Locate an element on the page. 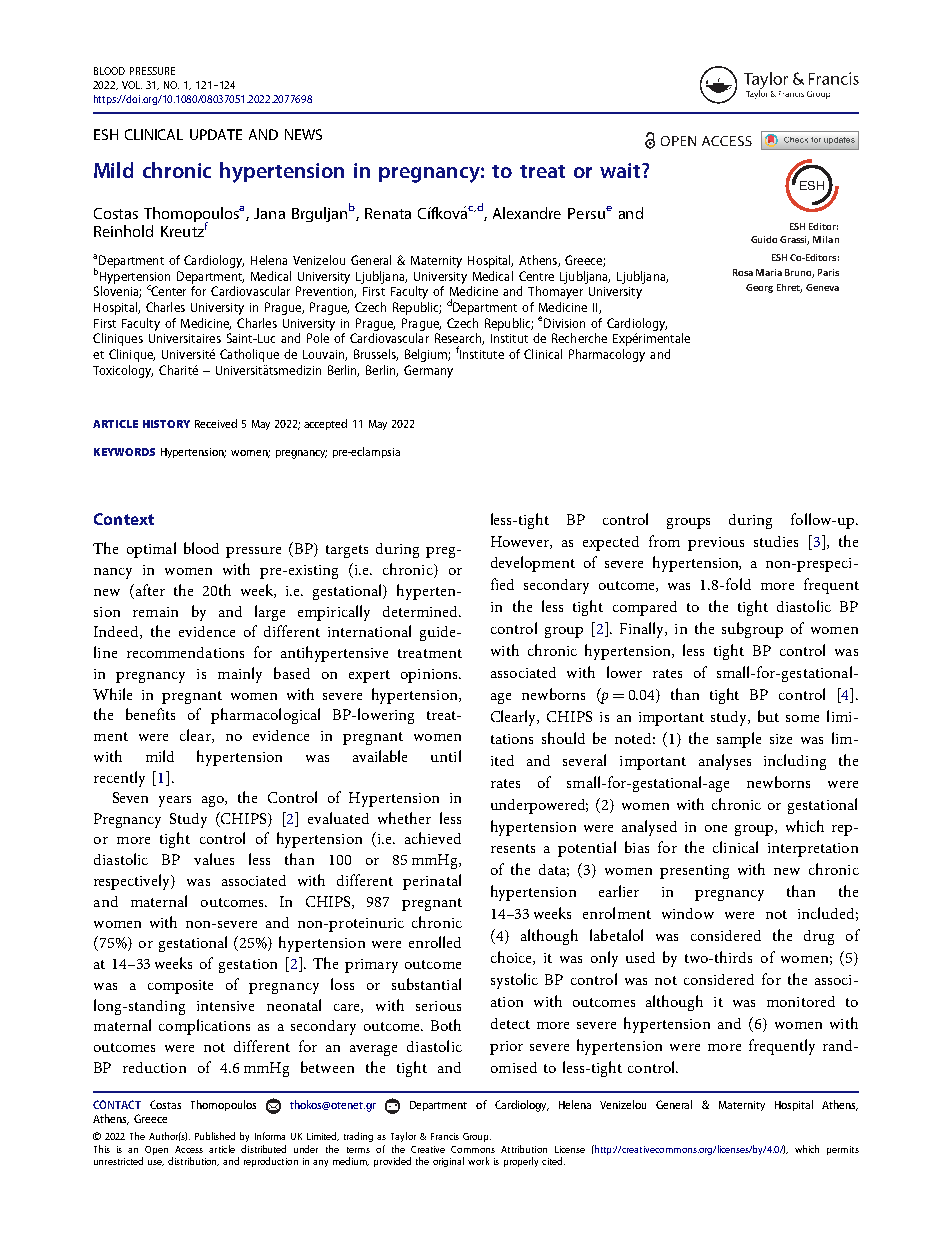  composite is located at coordinates (180, 987).
